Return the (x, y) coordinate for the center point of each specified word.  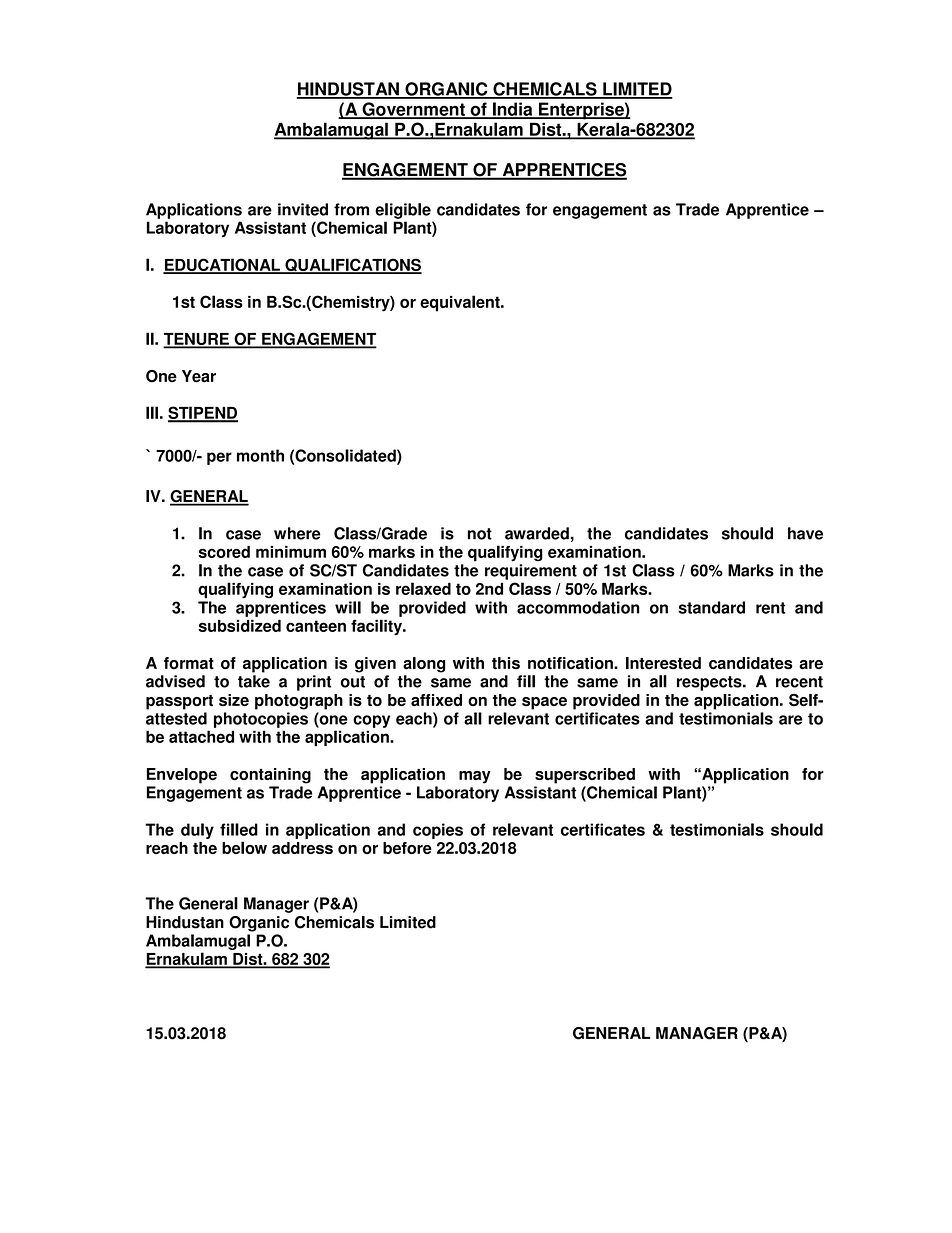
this (506, 663)
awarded (537, 533)
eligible (403, 211)
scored (224, 552)
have (805, 533)
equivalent (461, 303)
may (475, 777)
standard (711, 607)
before (407, 848)
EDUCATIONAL (222, 266)
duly (197, 831)
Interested (663, 663)
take (254, 681)
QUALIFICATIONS (352, 266)
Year (199, 376)
